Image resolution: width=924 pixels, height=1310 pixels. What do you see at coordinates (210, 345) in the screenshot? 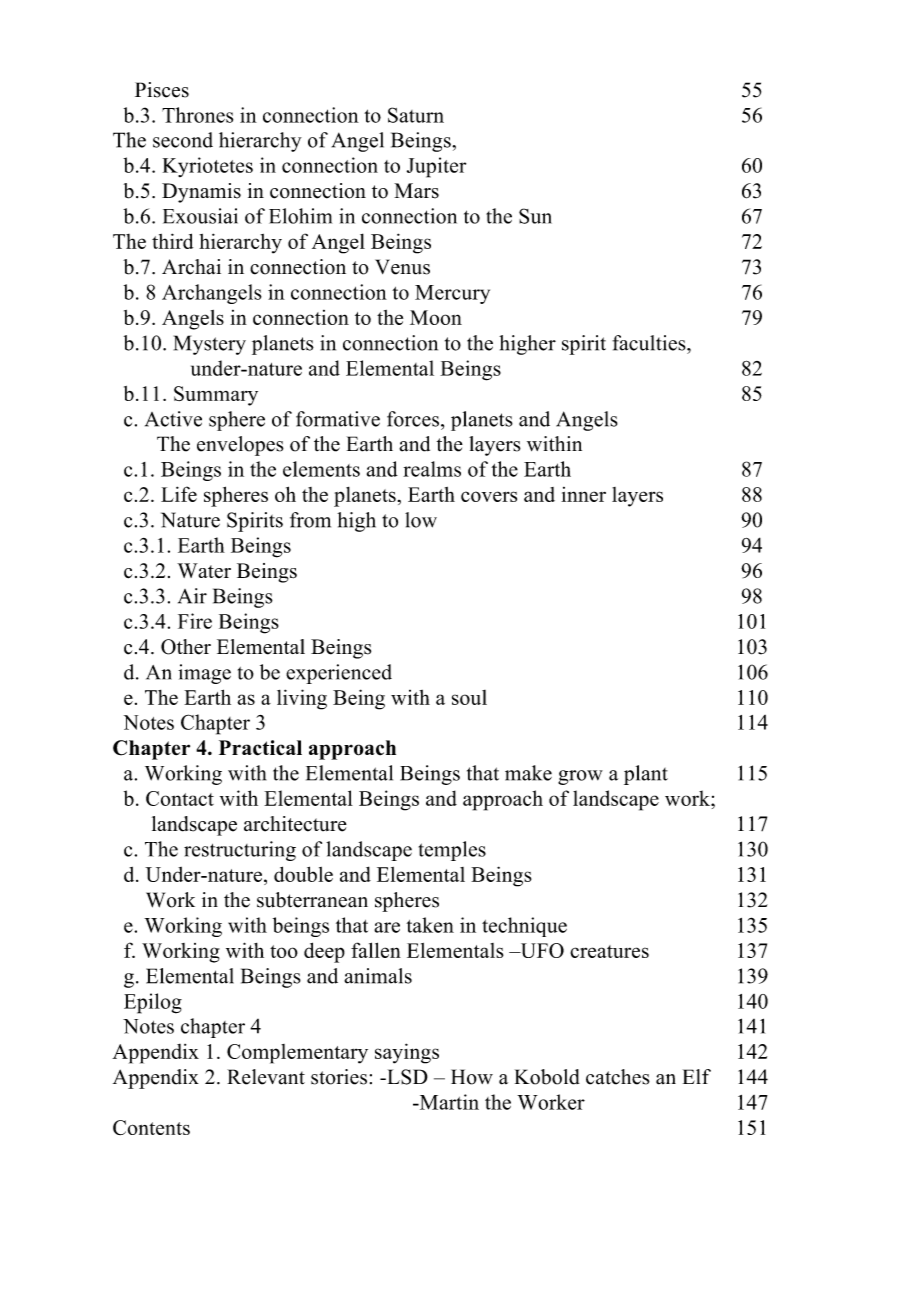
I see `Mystery` at bounding box center [210, 345].
